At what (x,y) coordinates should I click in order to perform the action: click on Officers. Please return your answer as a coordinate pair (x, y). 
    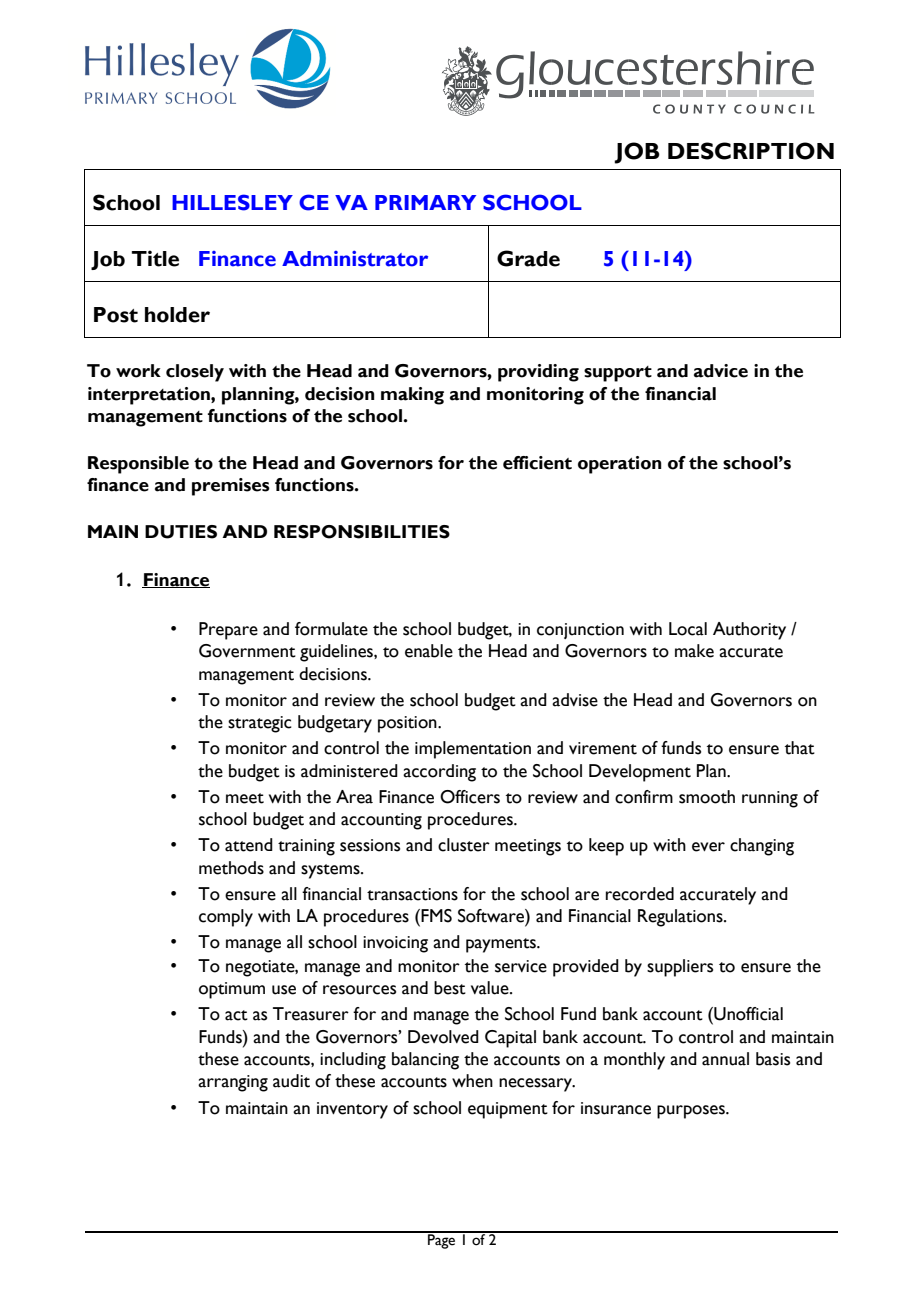
    Looking at the image, I should click on (470, 797).
